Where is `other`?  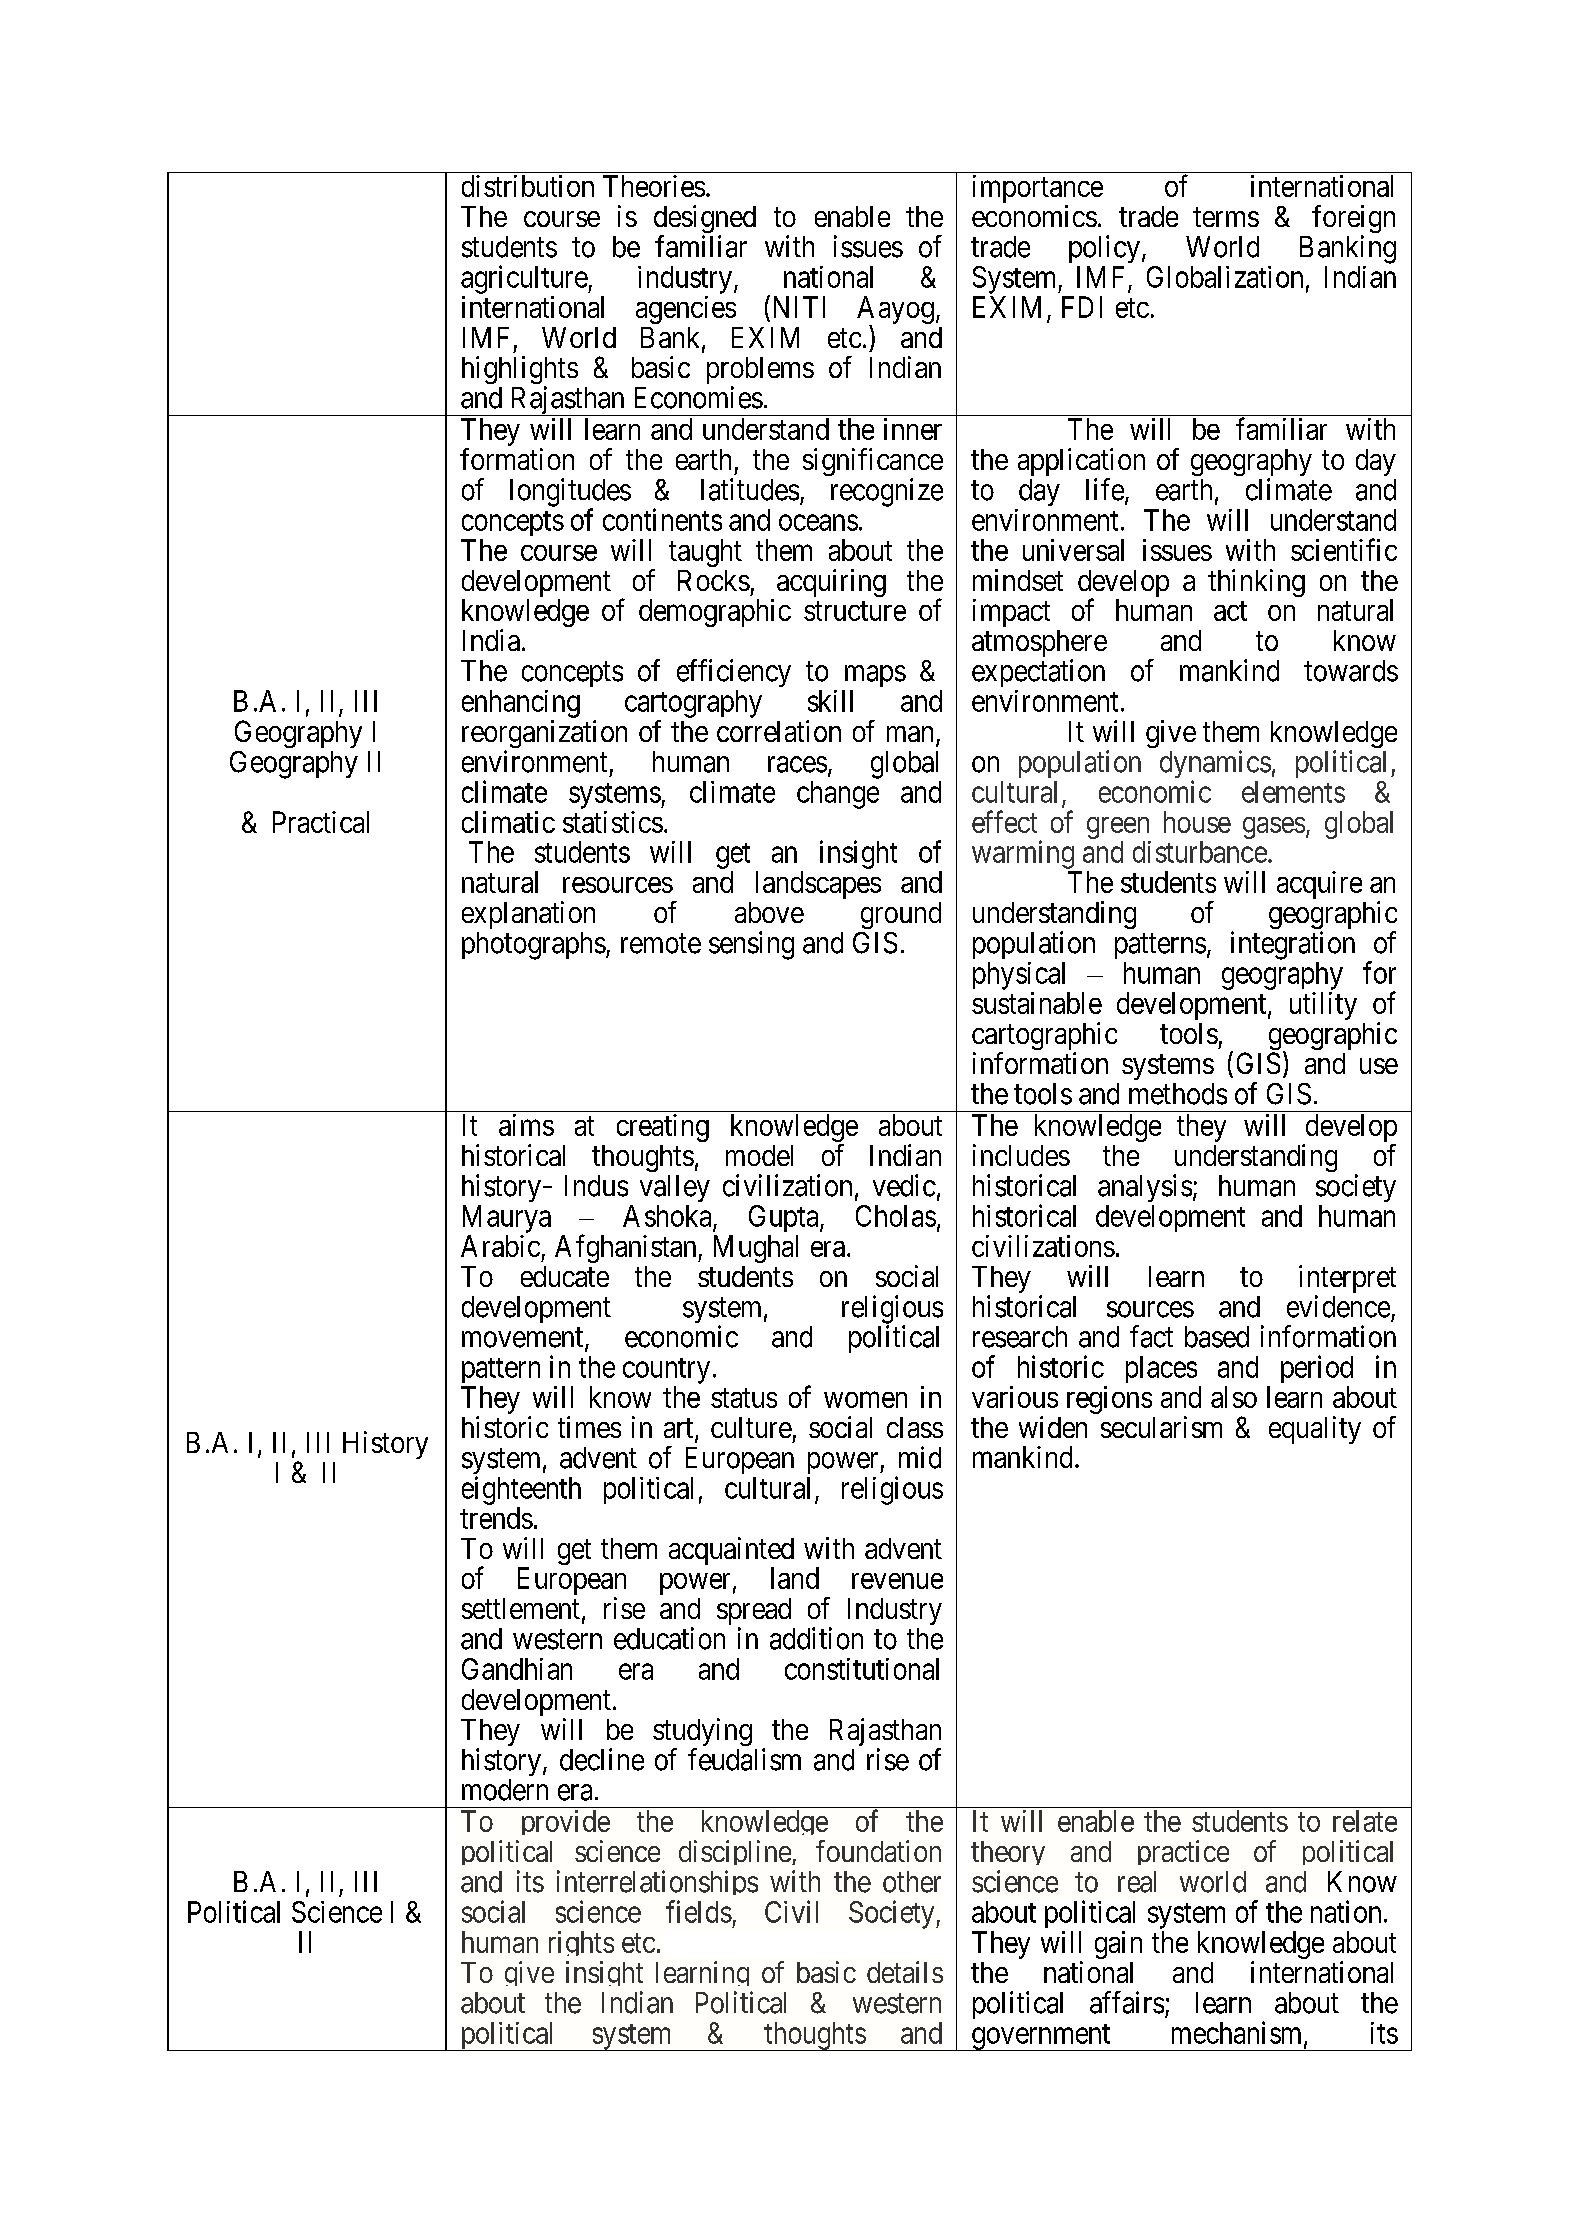
other is located at coordinates (912, 1882).
